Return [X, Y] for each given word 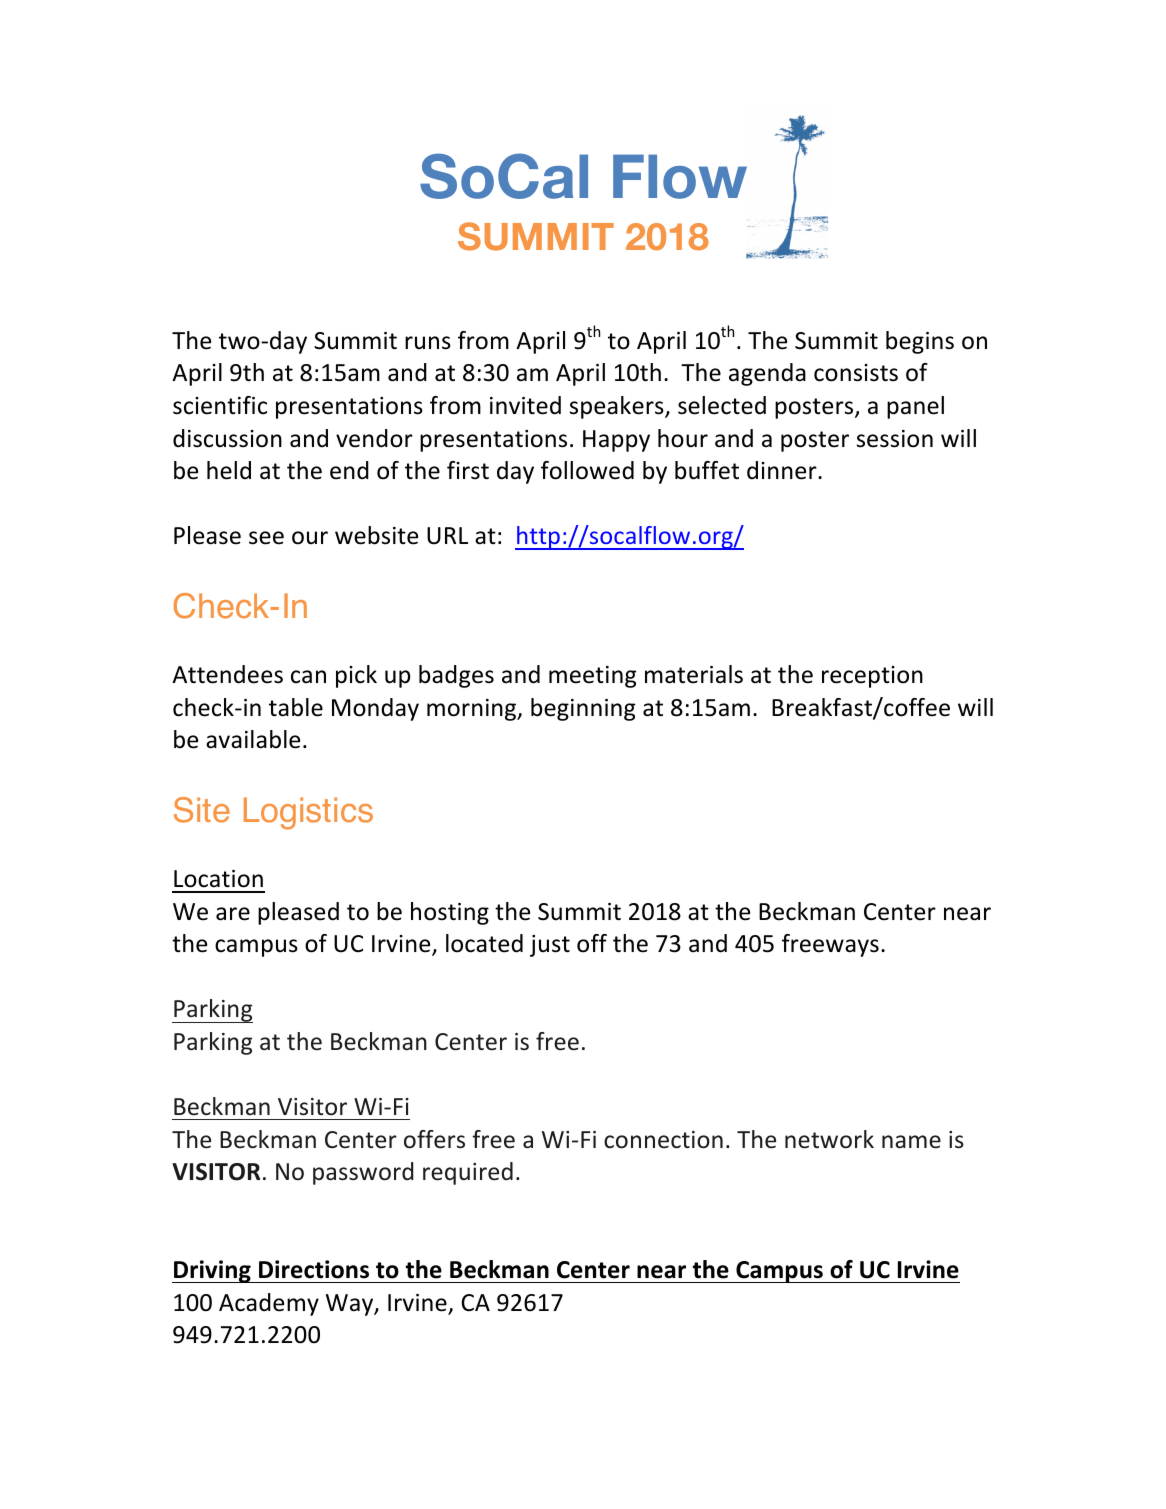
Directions [314, 1269]
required [468, 1173]
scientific [220, 405]
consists [856, 373]
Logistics [308, 813]
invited [525, 405]
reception [872, 677]
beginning [583, 709]
